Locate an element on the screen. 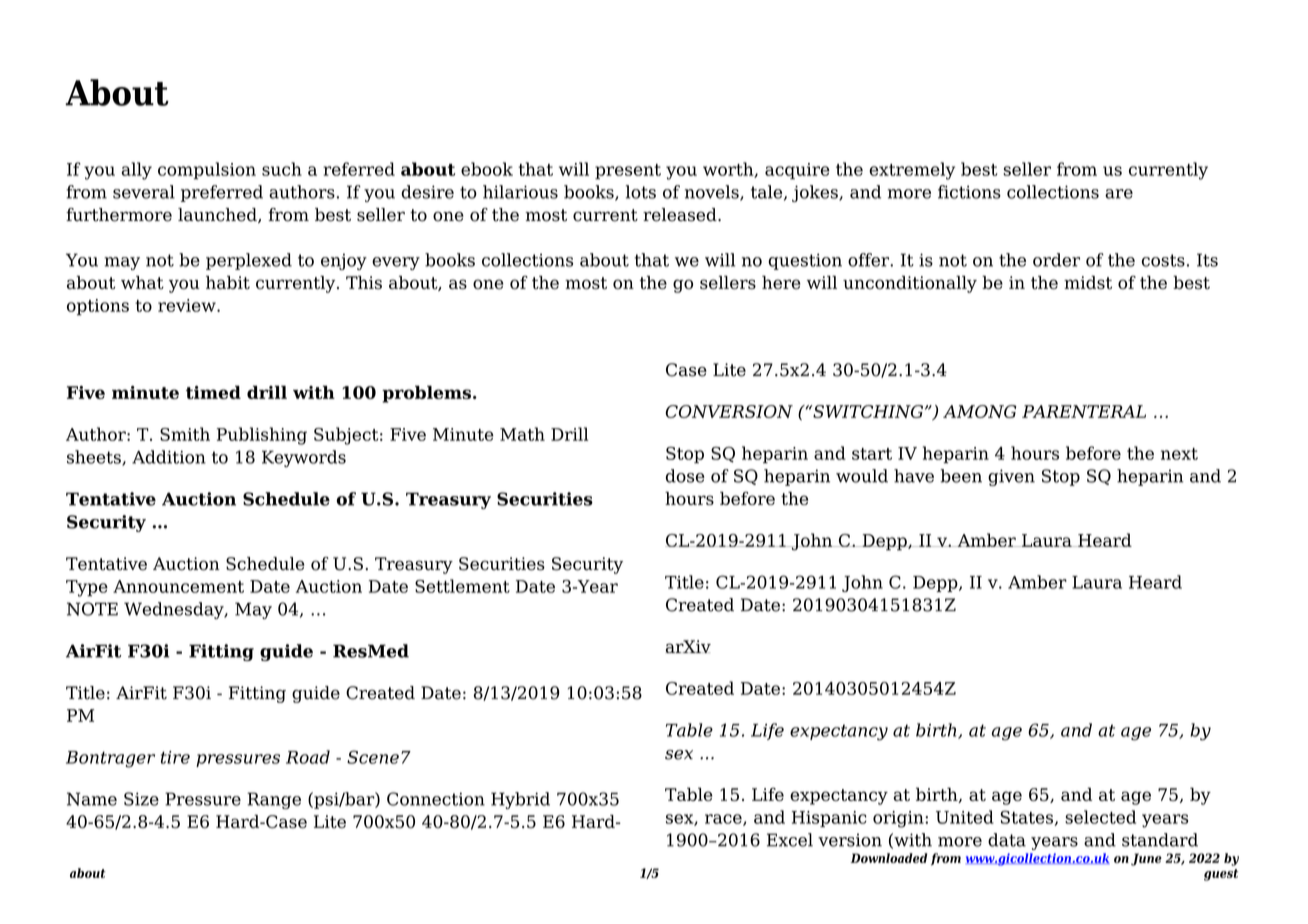  NOTE is located at coordinates (92, 609).
